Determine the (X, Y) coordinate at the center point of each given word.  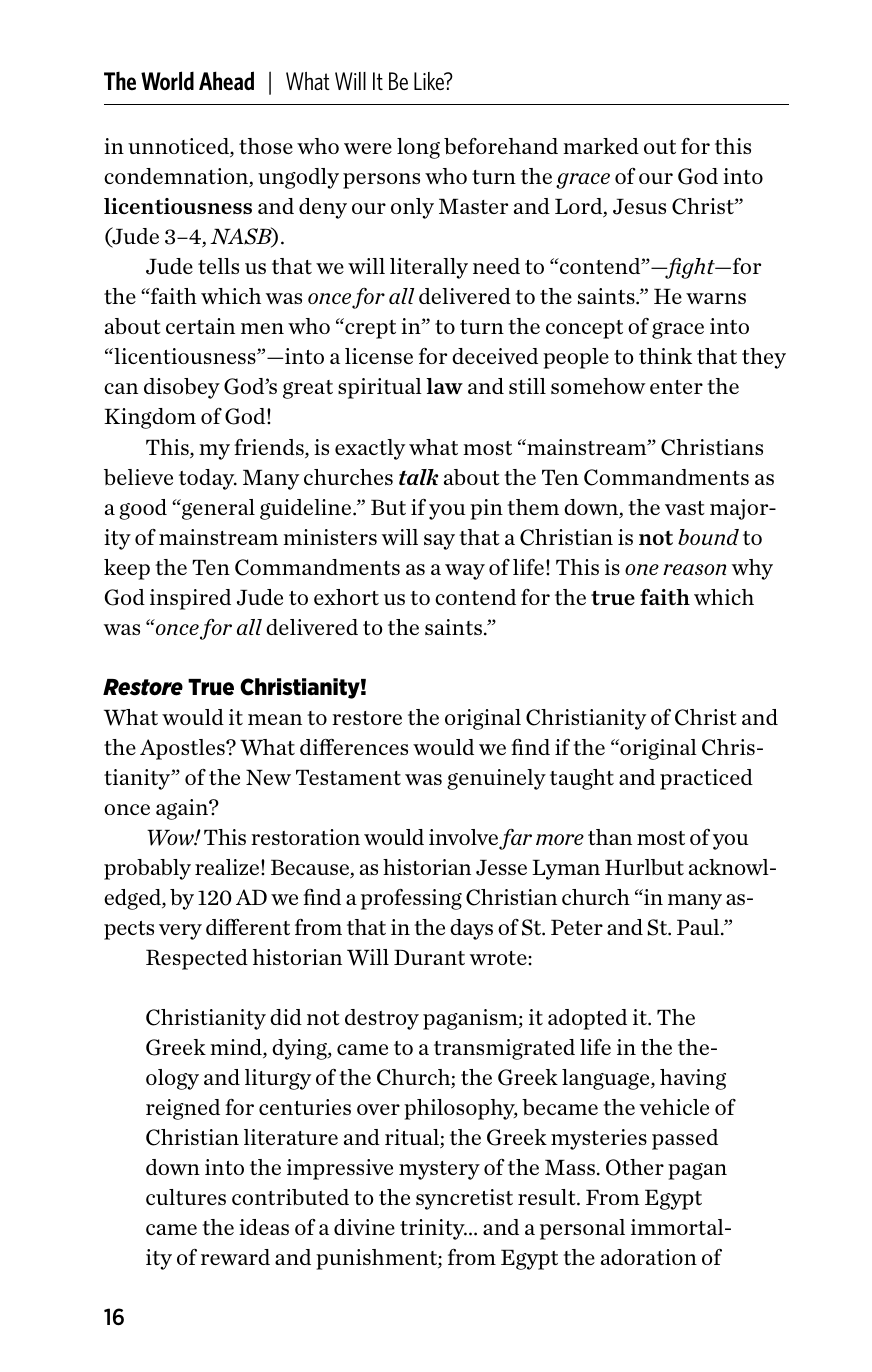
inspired (190, 599)
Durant (429, 957)
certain (200, 326)
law (444, 386)
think (665, 356)
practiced (706, 779)
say (439, 542)
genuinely (496, 779)
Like (430, 81)
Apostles (183, 749)
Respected (197, 959)
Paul (699, 927)
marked (601, 146)
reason (694, 569)
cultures (186, 1197)
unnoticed (179, 147)
